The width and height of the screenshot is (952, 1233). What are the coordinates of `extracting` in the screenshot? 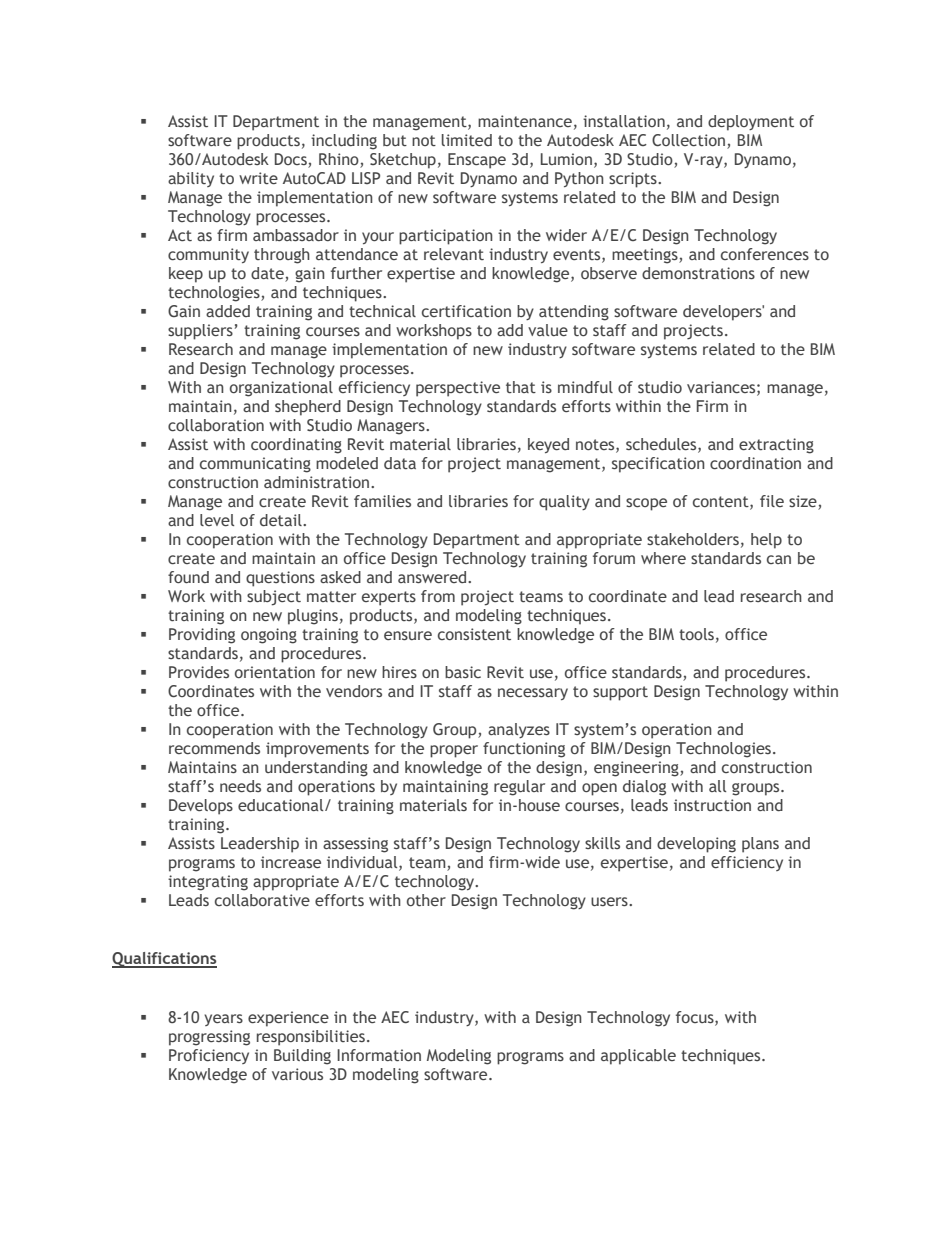 It's located at (776, 446).
